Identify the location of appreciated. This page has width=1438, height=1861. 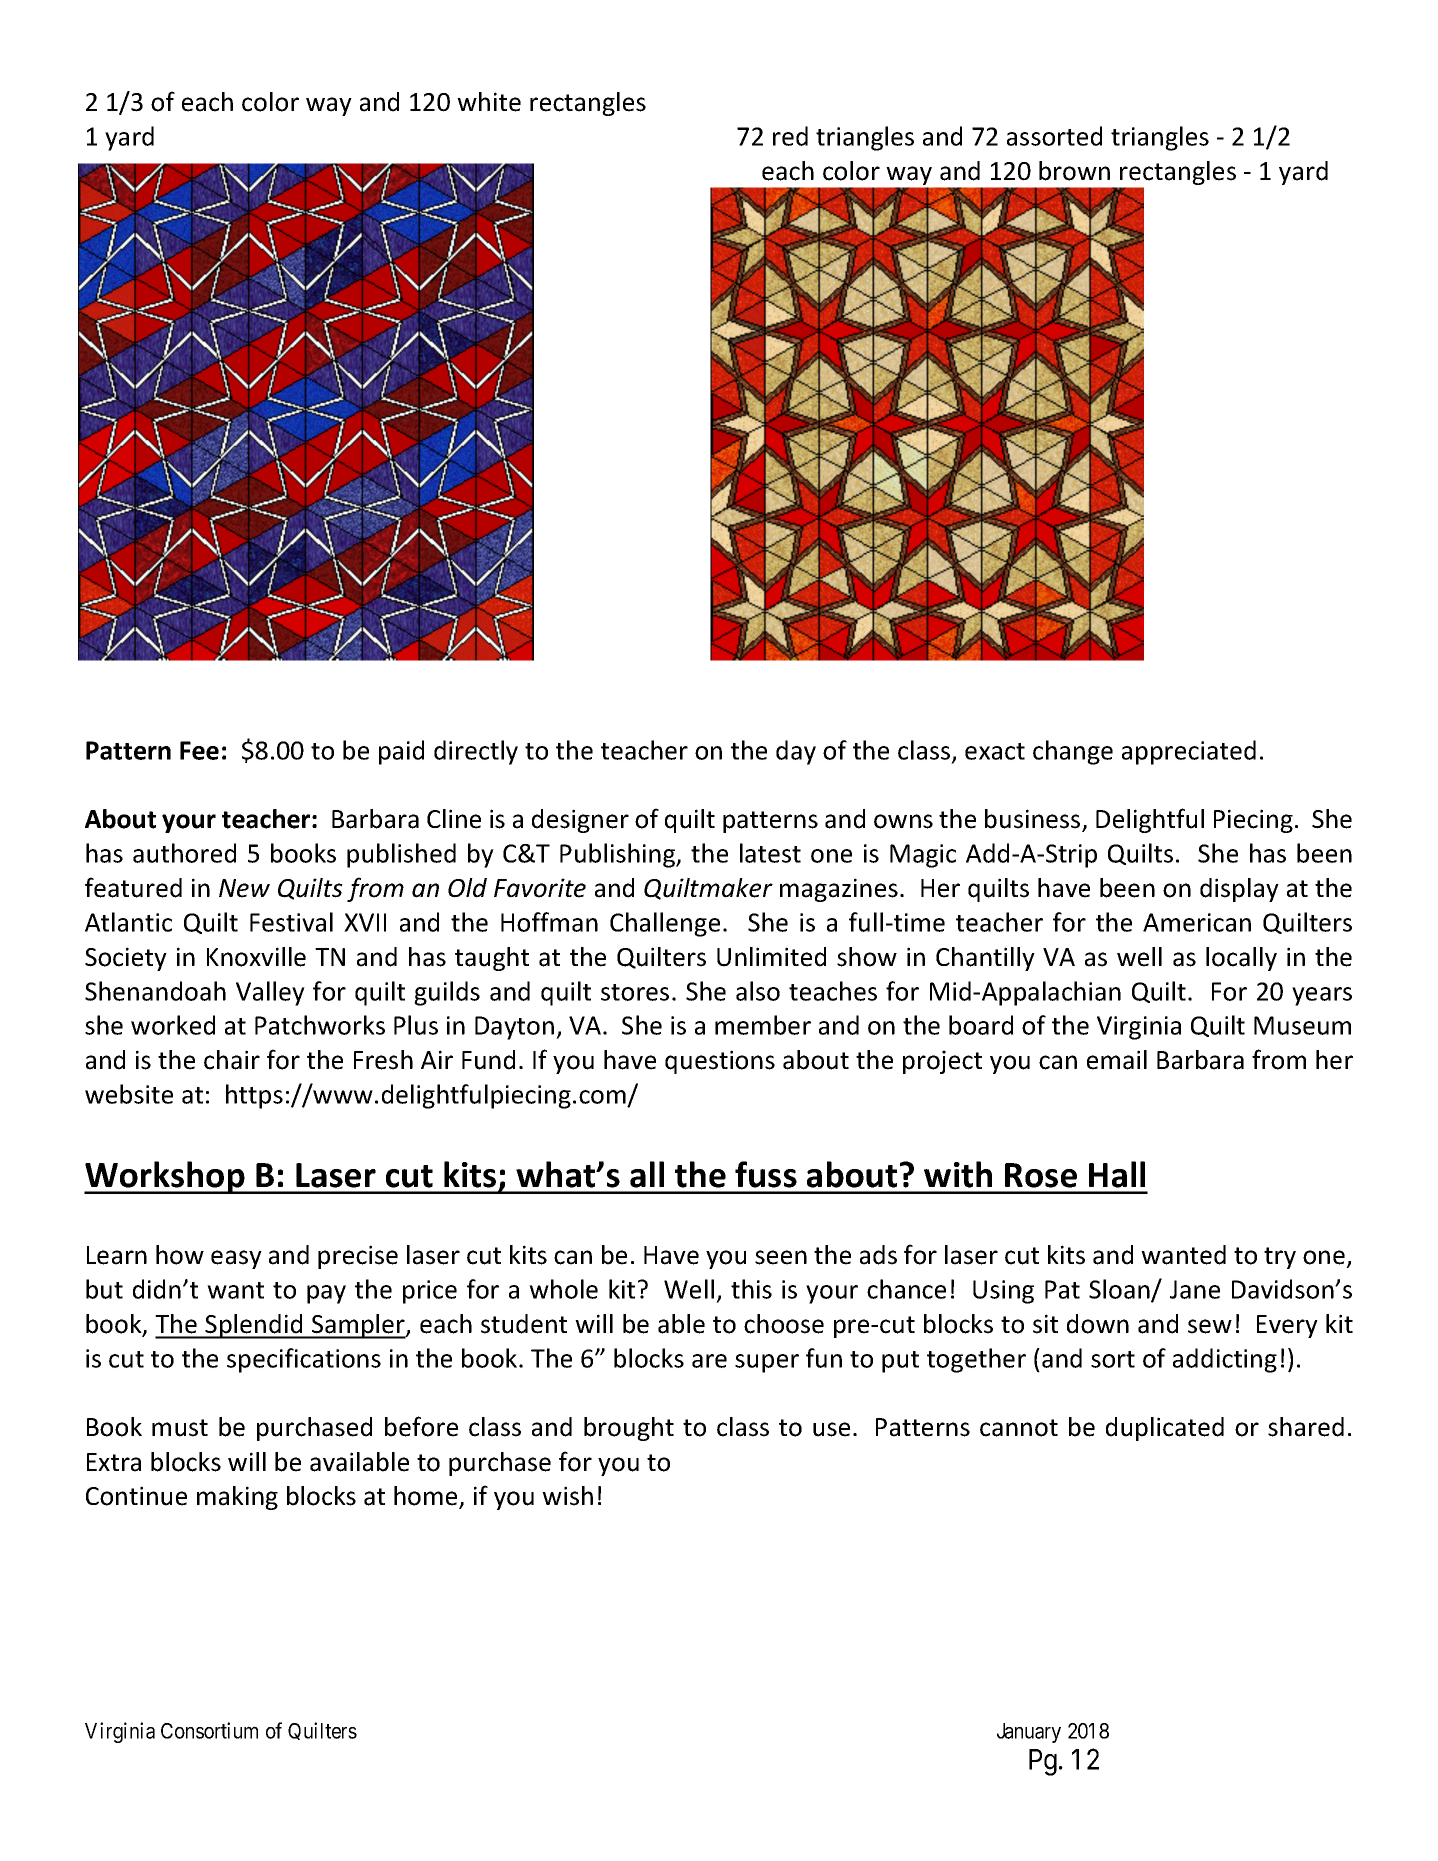
(1189, 752).
